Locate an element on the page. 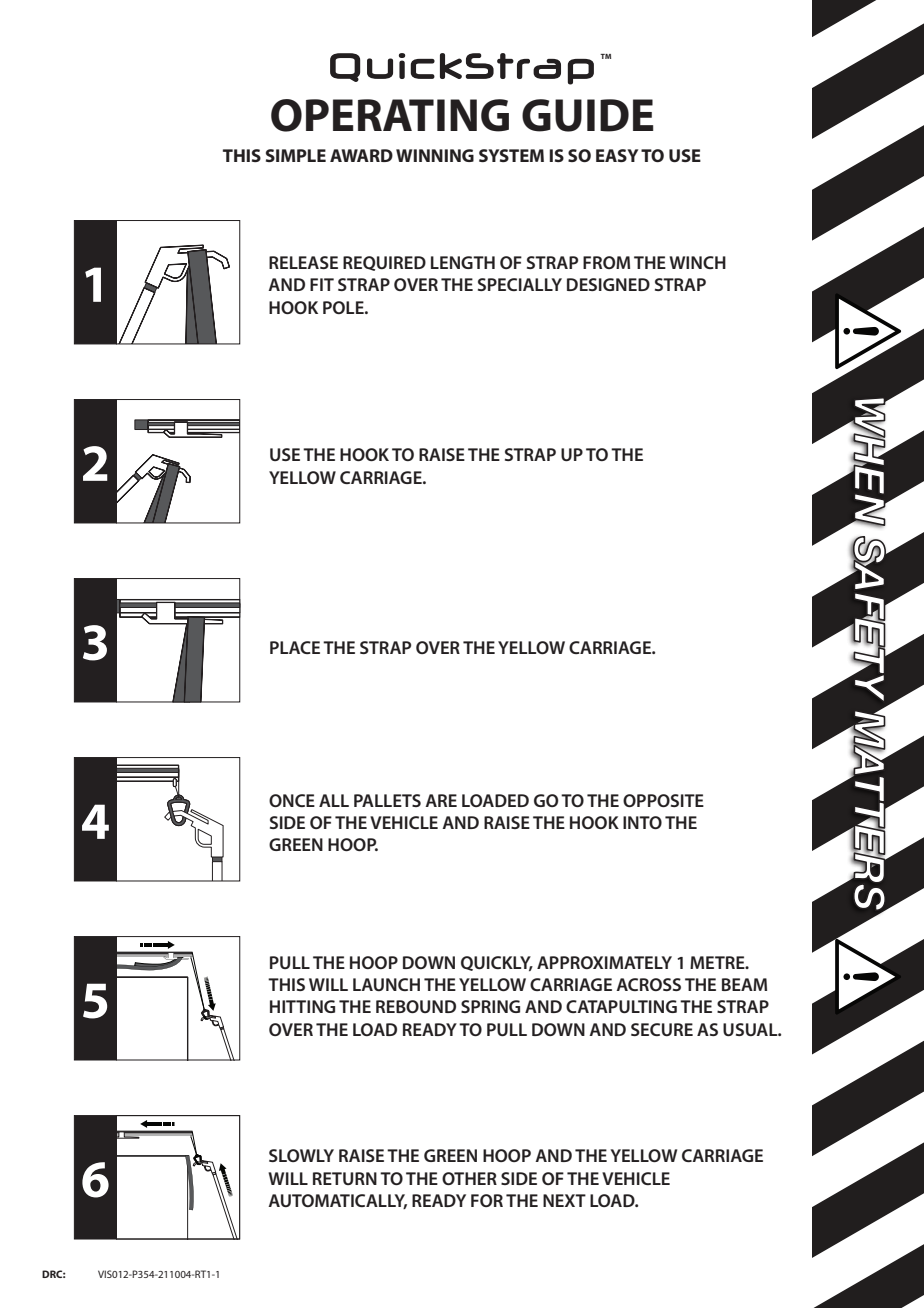 This image has height=1308, width=924. SYSTEM is located at coordinates (511, 155).
